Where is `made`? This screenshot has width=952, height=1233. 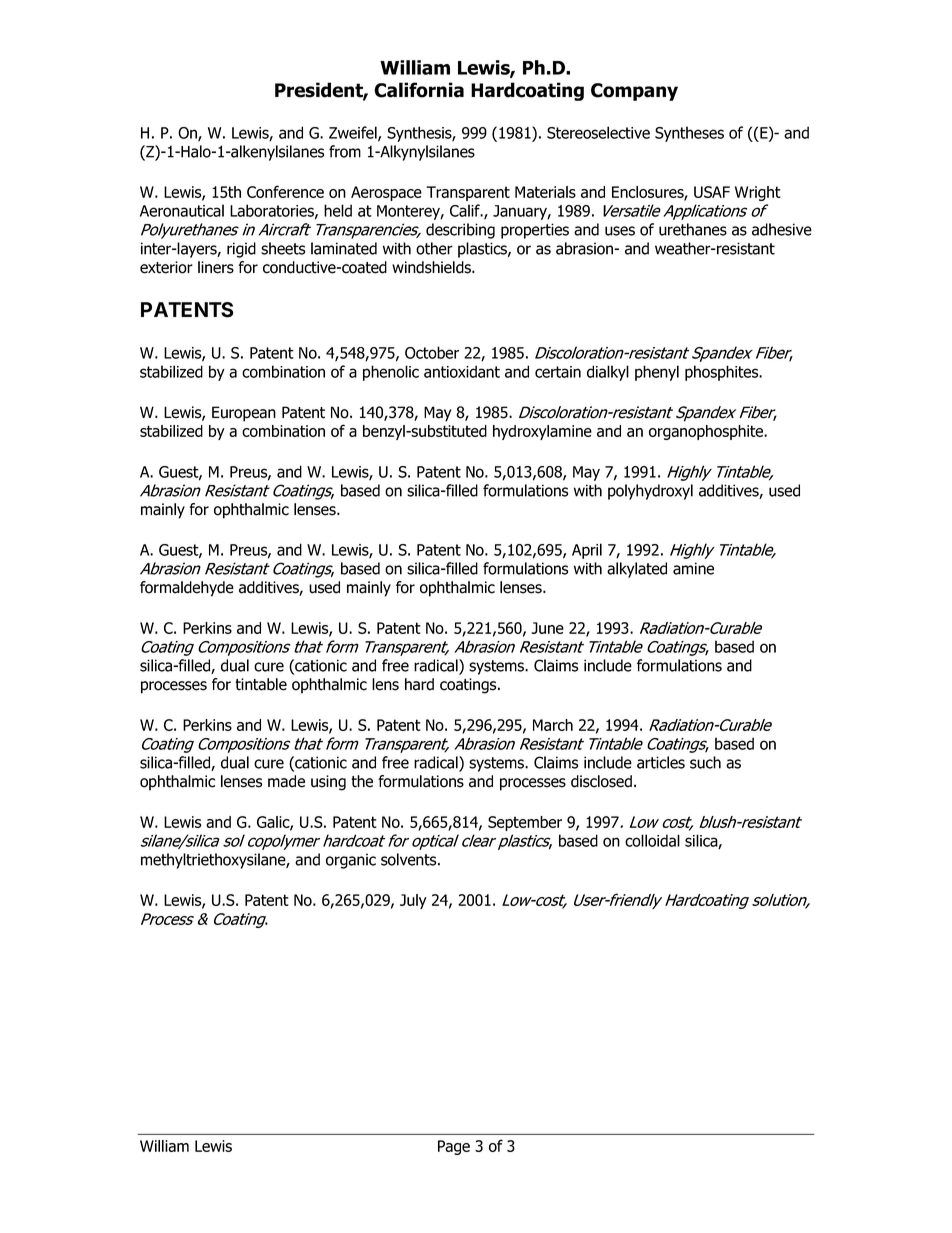
made is located at coordinates (286, 781).
